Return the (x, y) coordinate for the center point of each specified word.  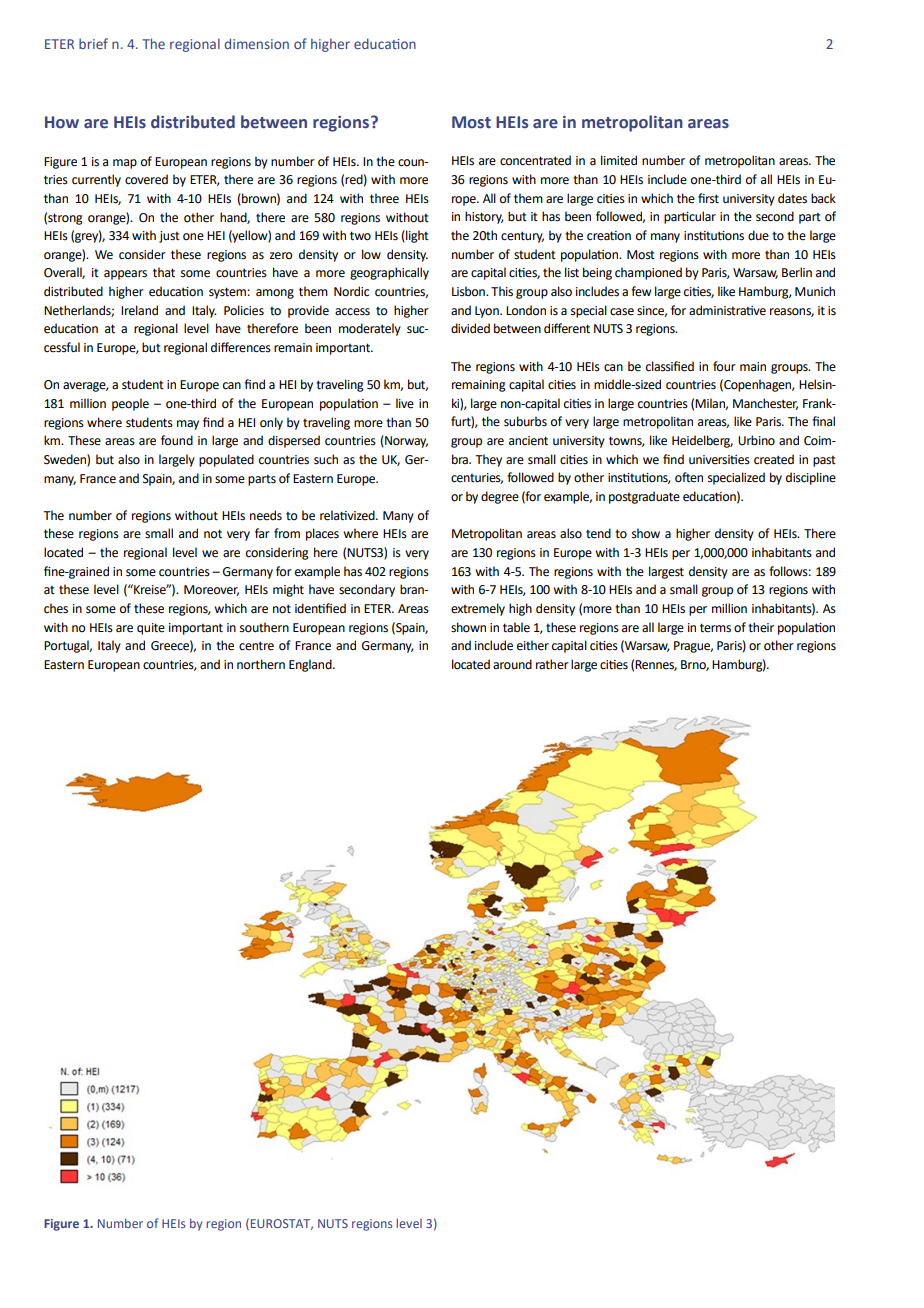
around (512, 664)
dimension (257, 43)
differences (241, 347)
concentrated (535, 160)
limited (619, 160)
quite (151, 629)
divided (470, 328)
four (724, 366)
